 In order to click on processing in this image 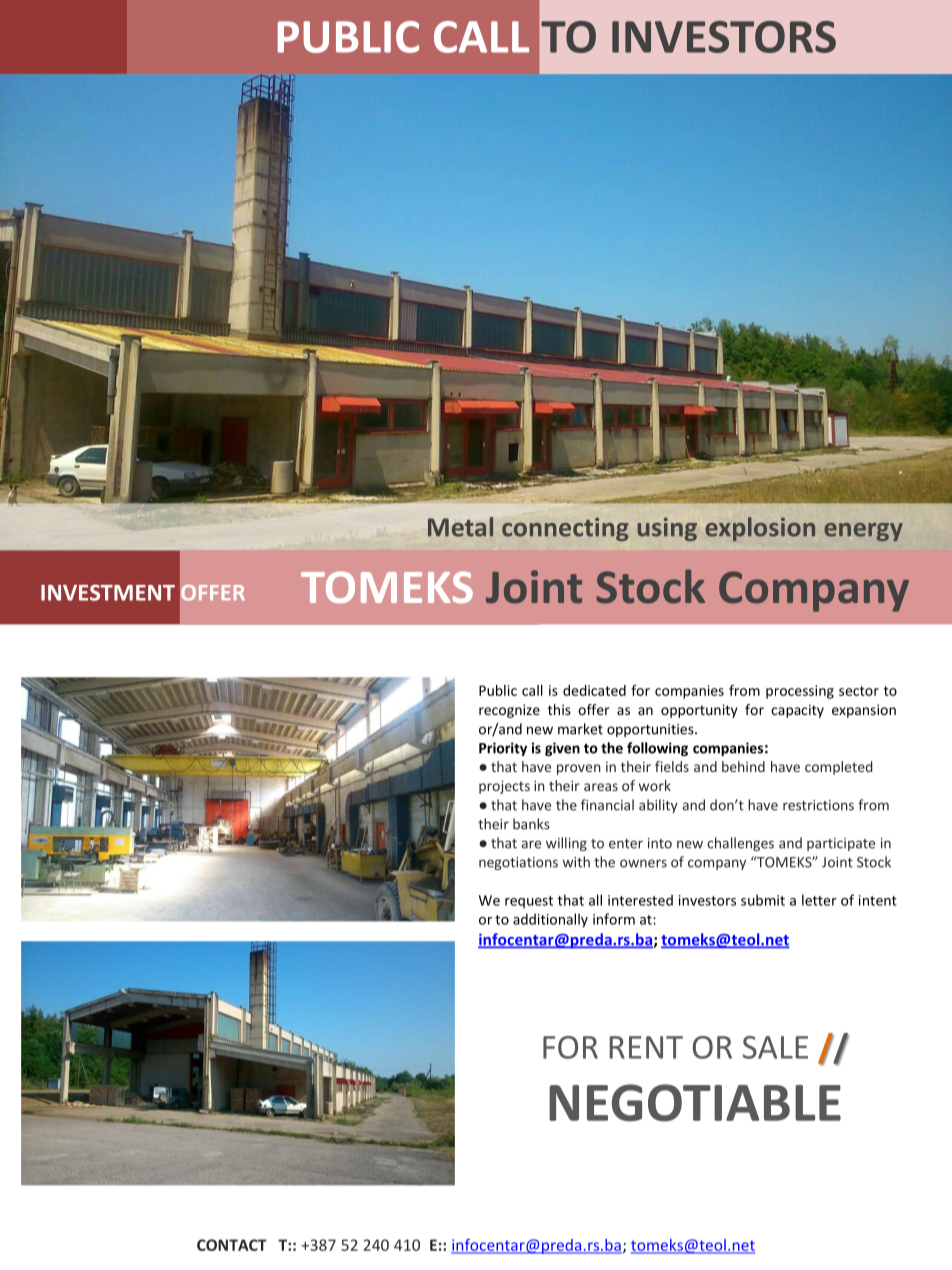, I will do `click(800, 692)`.
